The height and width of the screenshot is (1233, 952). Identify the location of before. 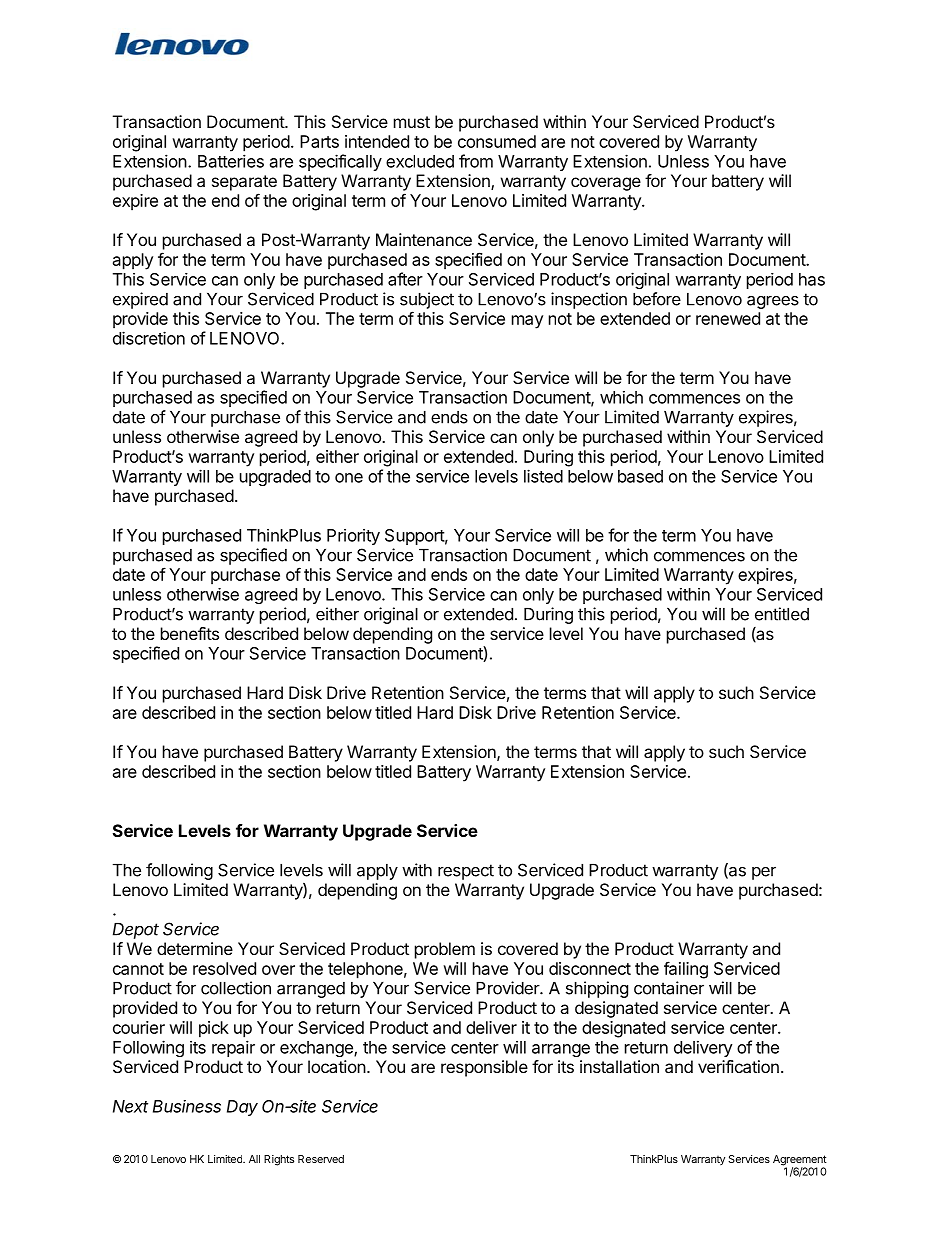
(657, 299).
